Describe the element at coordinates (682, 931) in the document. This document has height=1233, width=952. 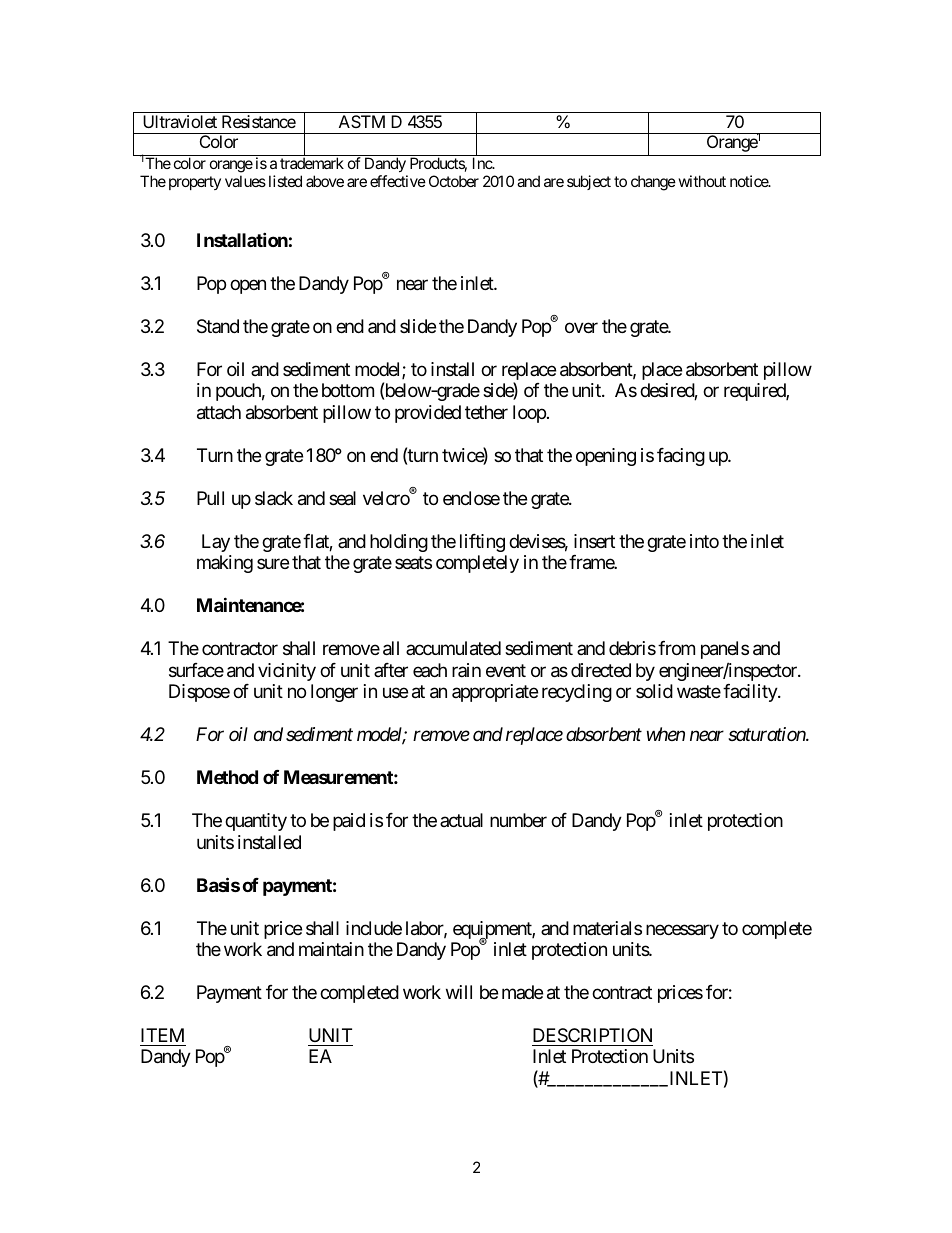
I see `necessary` at that location.
